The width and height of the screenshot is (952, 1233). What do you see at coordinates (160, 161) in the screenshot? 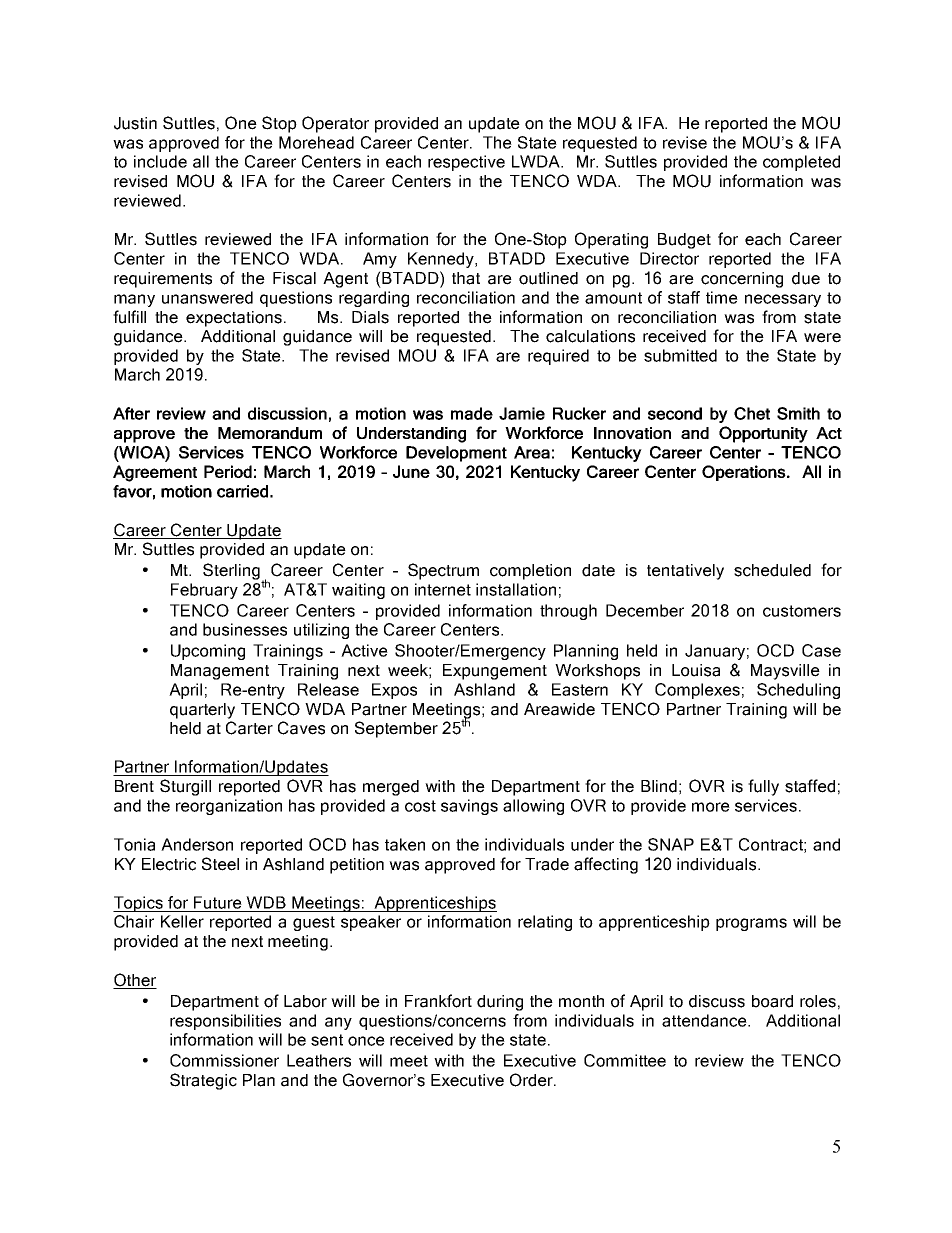
I see `include` at bounding box center [160, 161].
